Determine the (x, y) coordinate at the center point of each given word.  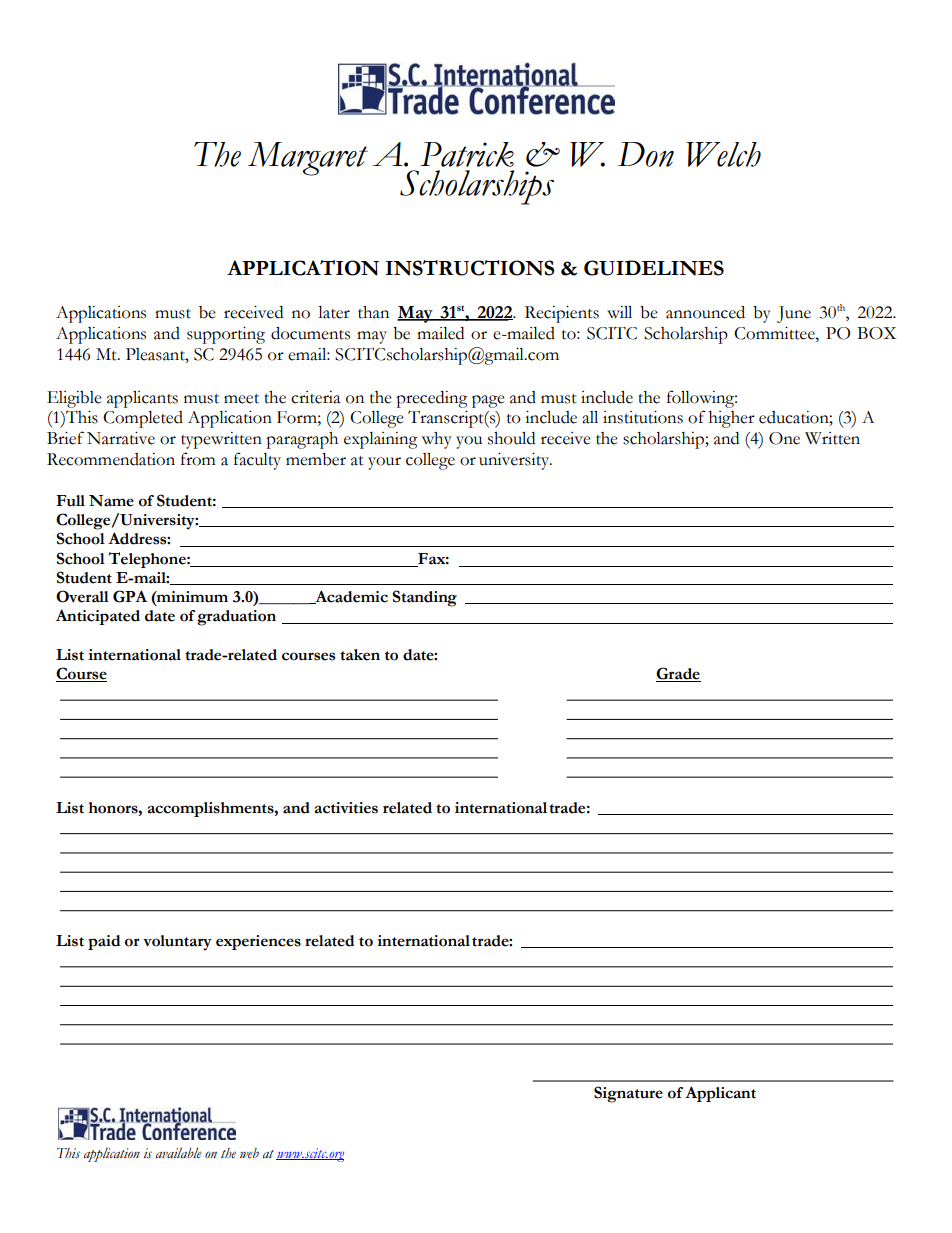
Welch (723, 154)
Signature (628, 1094)
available (179, 1153)
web (249, 1152)
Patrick (467, 154)
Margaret (308, 159)
